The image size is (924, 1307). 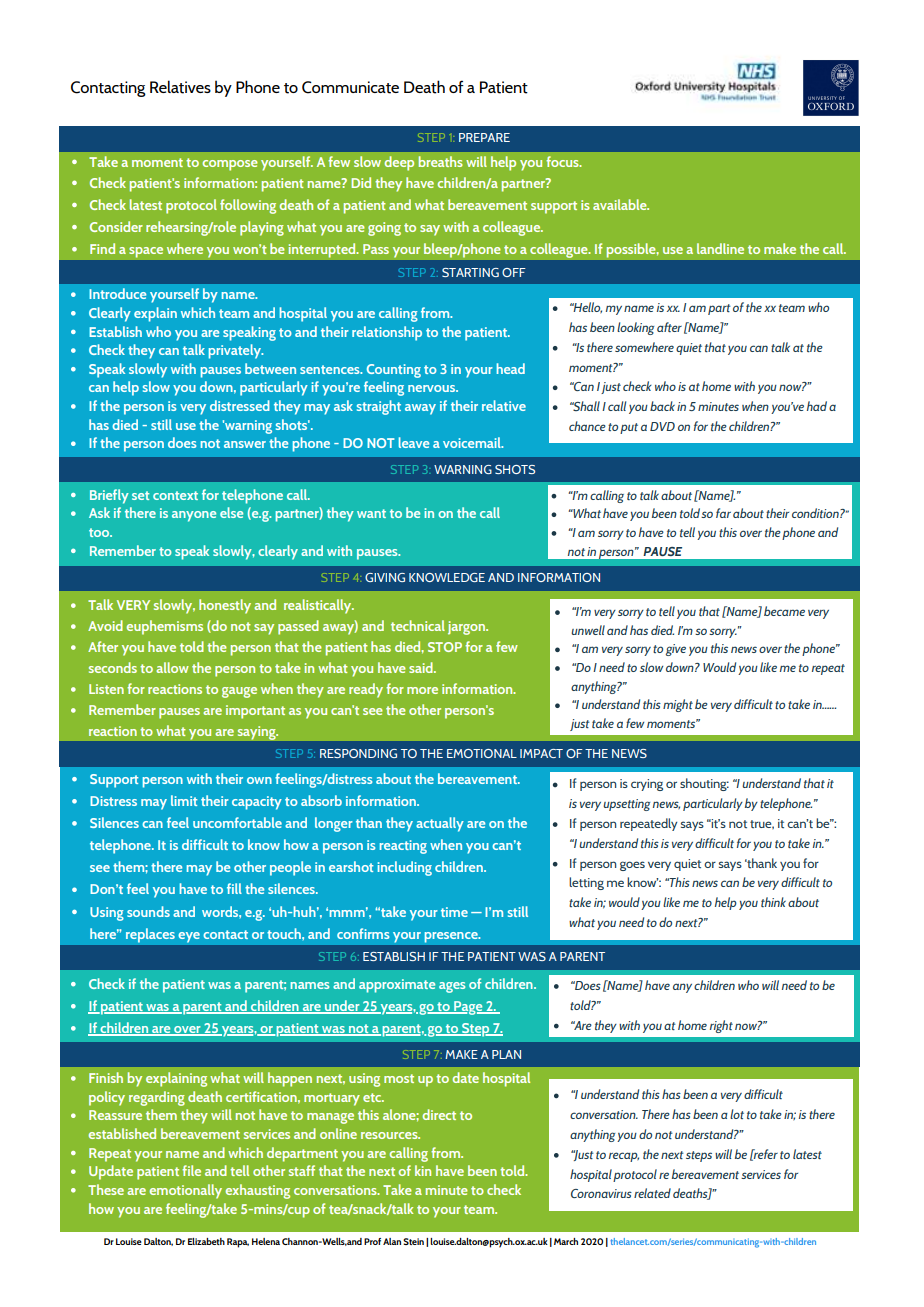 What do you see at coordinates (621, 204) in the document?
I see `available` at bounding box center [621, 204].
